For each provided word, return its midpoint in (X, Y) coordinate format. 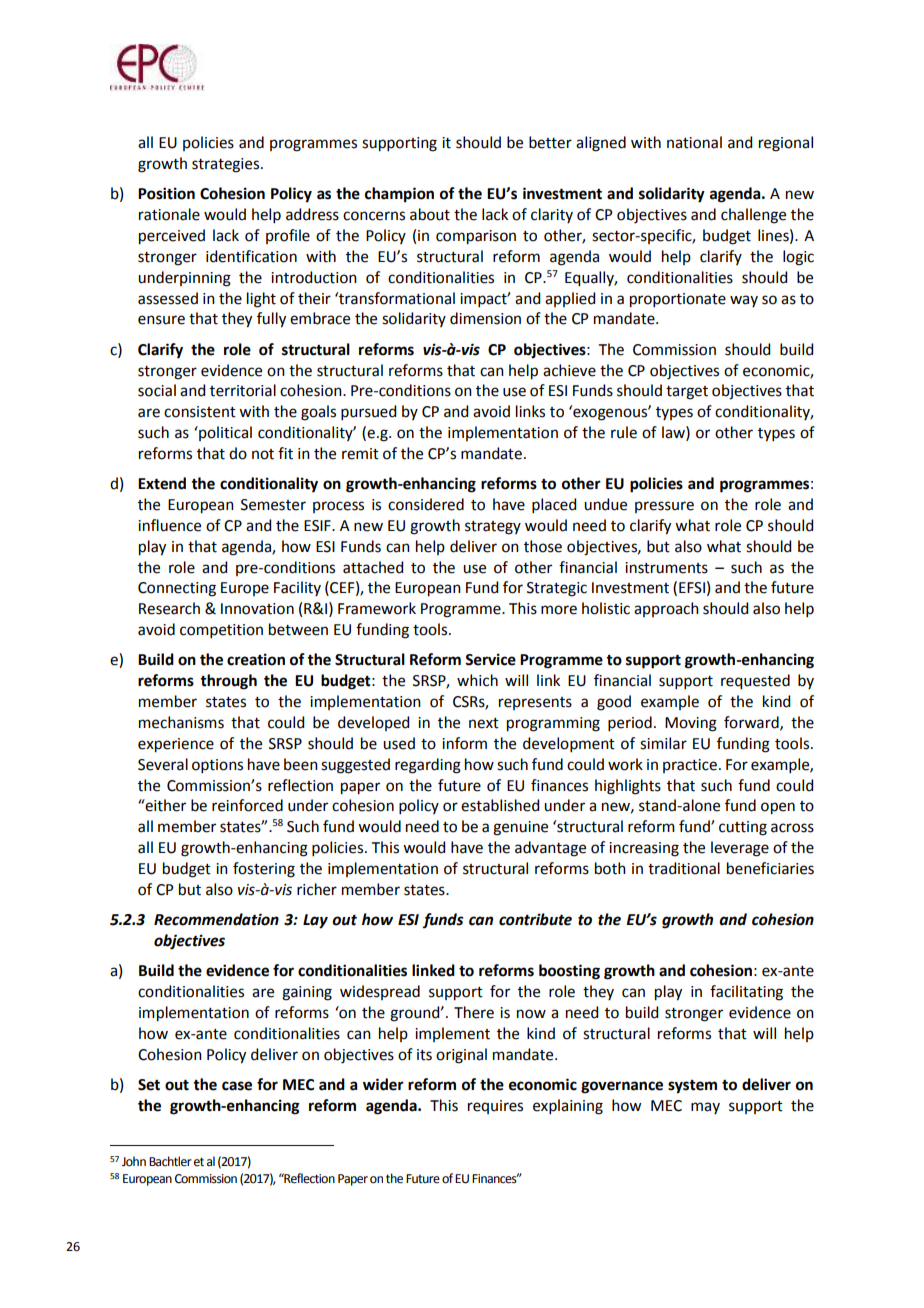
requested (755, 682)
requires (495, 1107)
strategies (227, 165)
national (694, 142)
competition (221, 631)
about (430, 214)
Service (490, 659)
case (237, 1086)
